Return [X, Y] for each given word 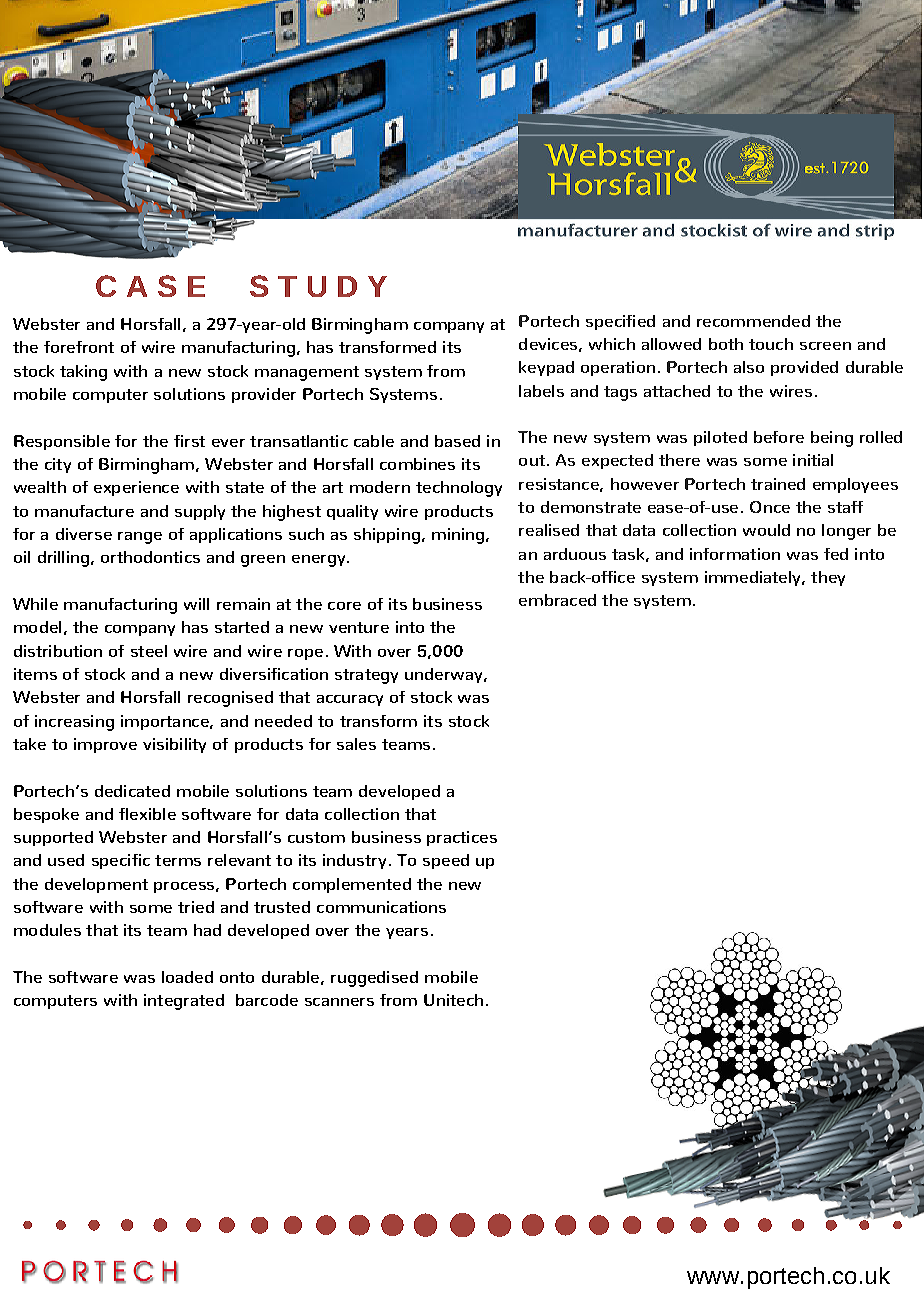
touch [771, 344]
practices [462, 838]
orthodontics [150, 557]
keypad [546, 368]
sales [356, 744]
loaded [187, 977]
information [735, 554]
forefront [79, 347]
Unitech [453, 1000]
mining [459, 536]
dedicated [132, 791]
